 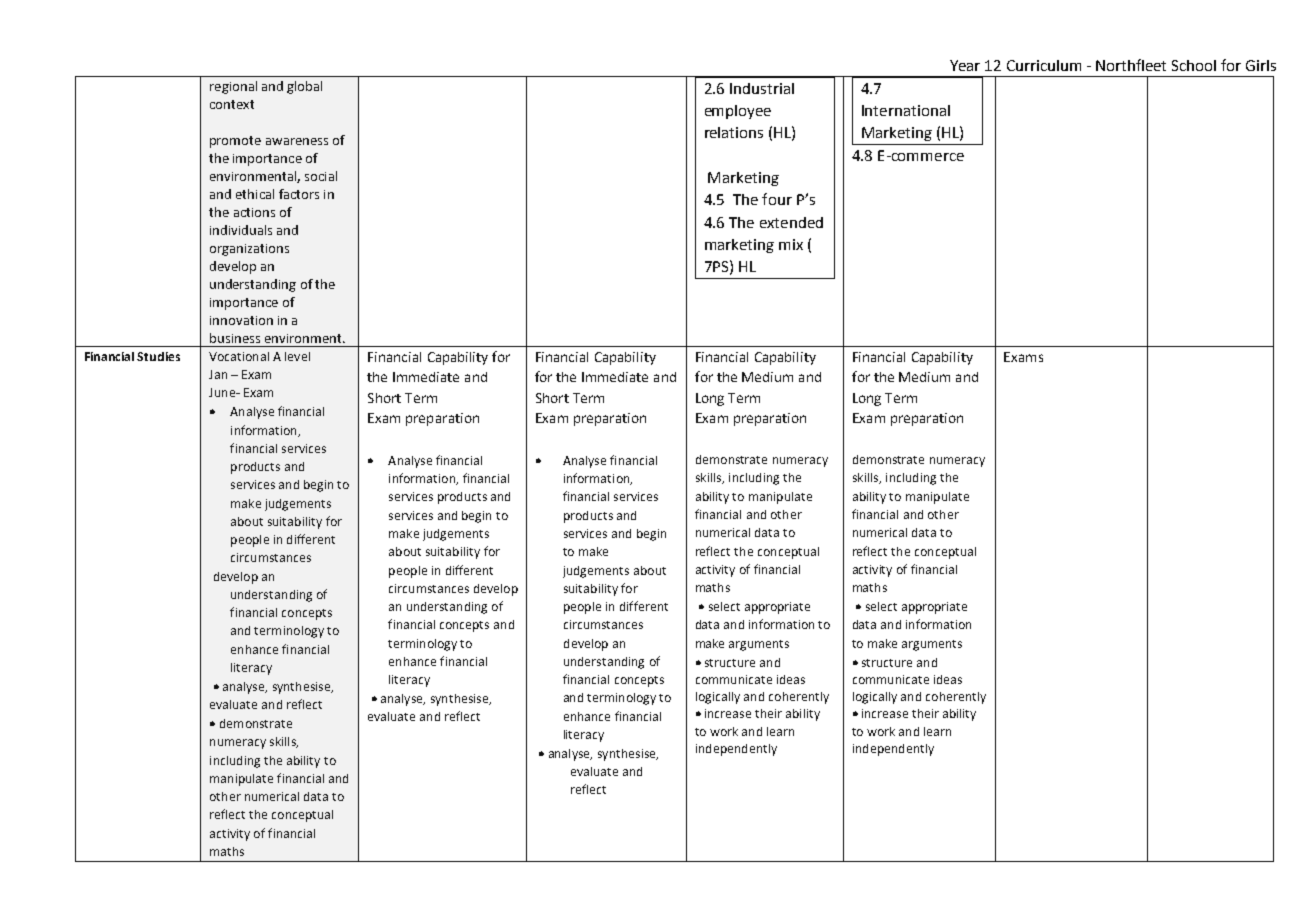 I want to click on mix, so click(x=791, y=244).
